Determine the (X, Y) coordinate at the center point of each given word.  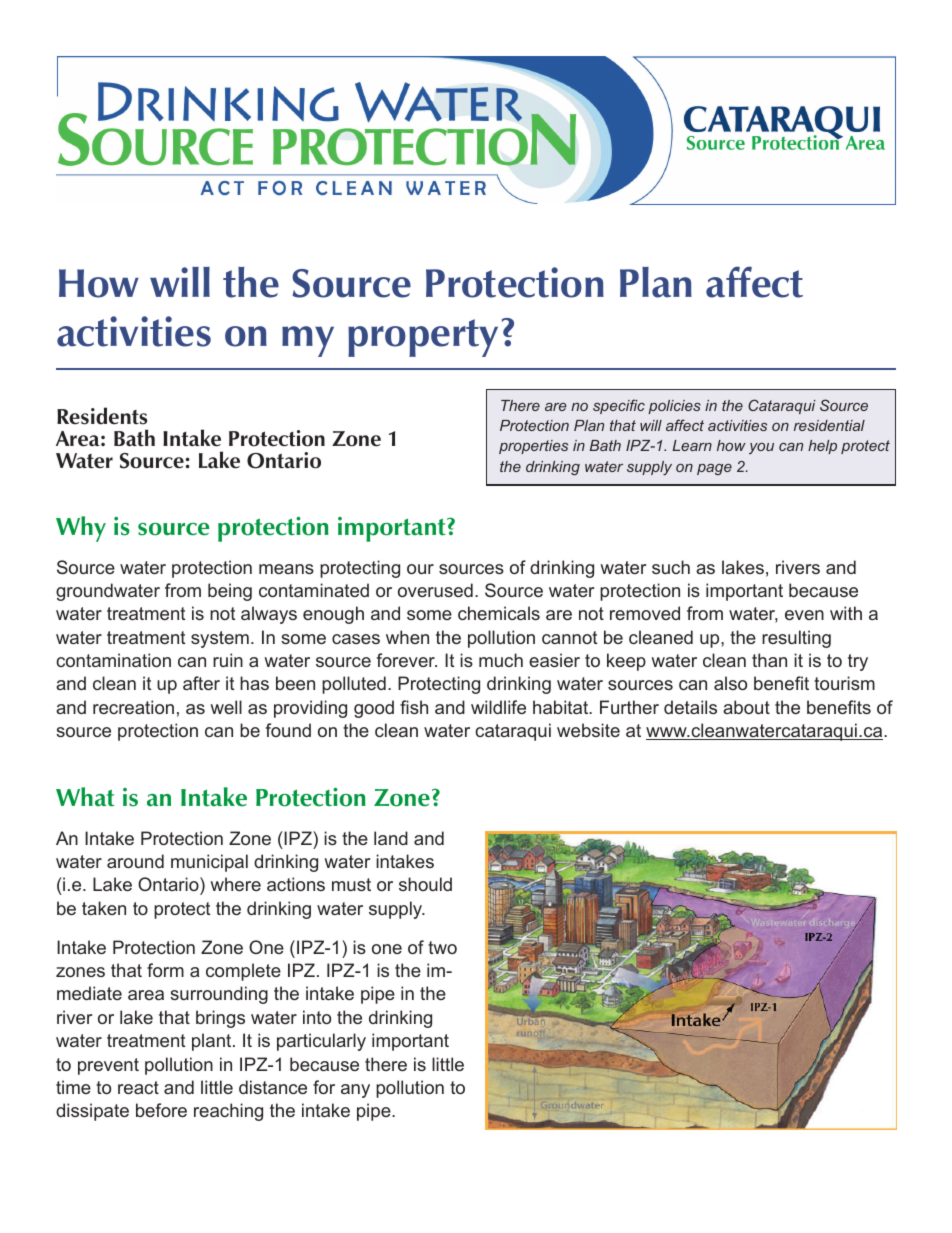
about (746, 707)
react (138, 1087)
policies (674, 407)
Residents (102, 416)
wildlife (498, 707)
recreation (133, 707)
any (355, 1091)
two (442, 947)
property (423, 338)
